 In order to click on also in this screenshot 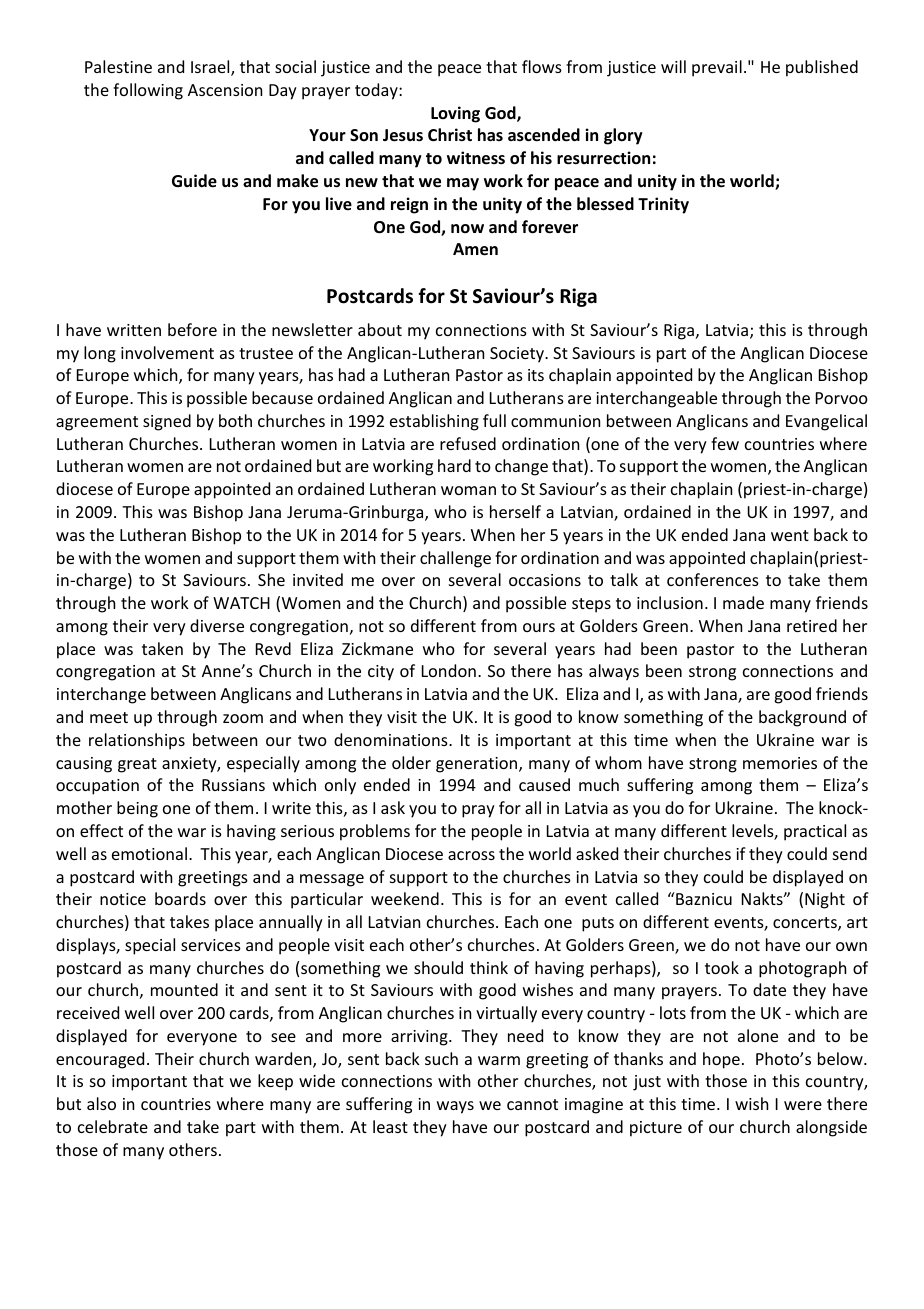, I will do `click(101, 1103)`.
